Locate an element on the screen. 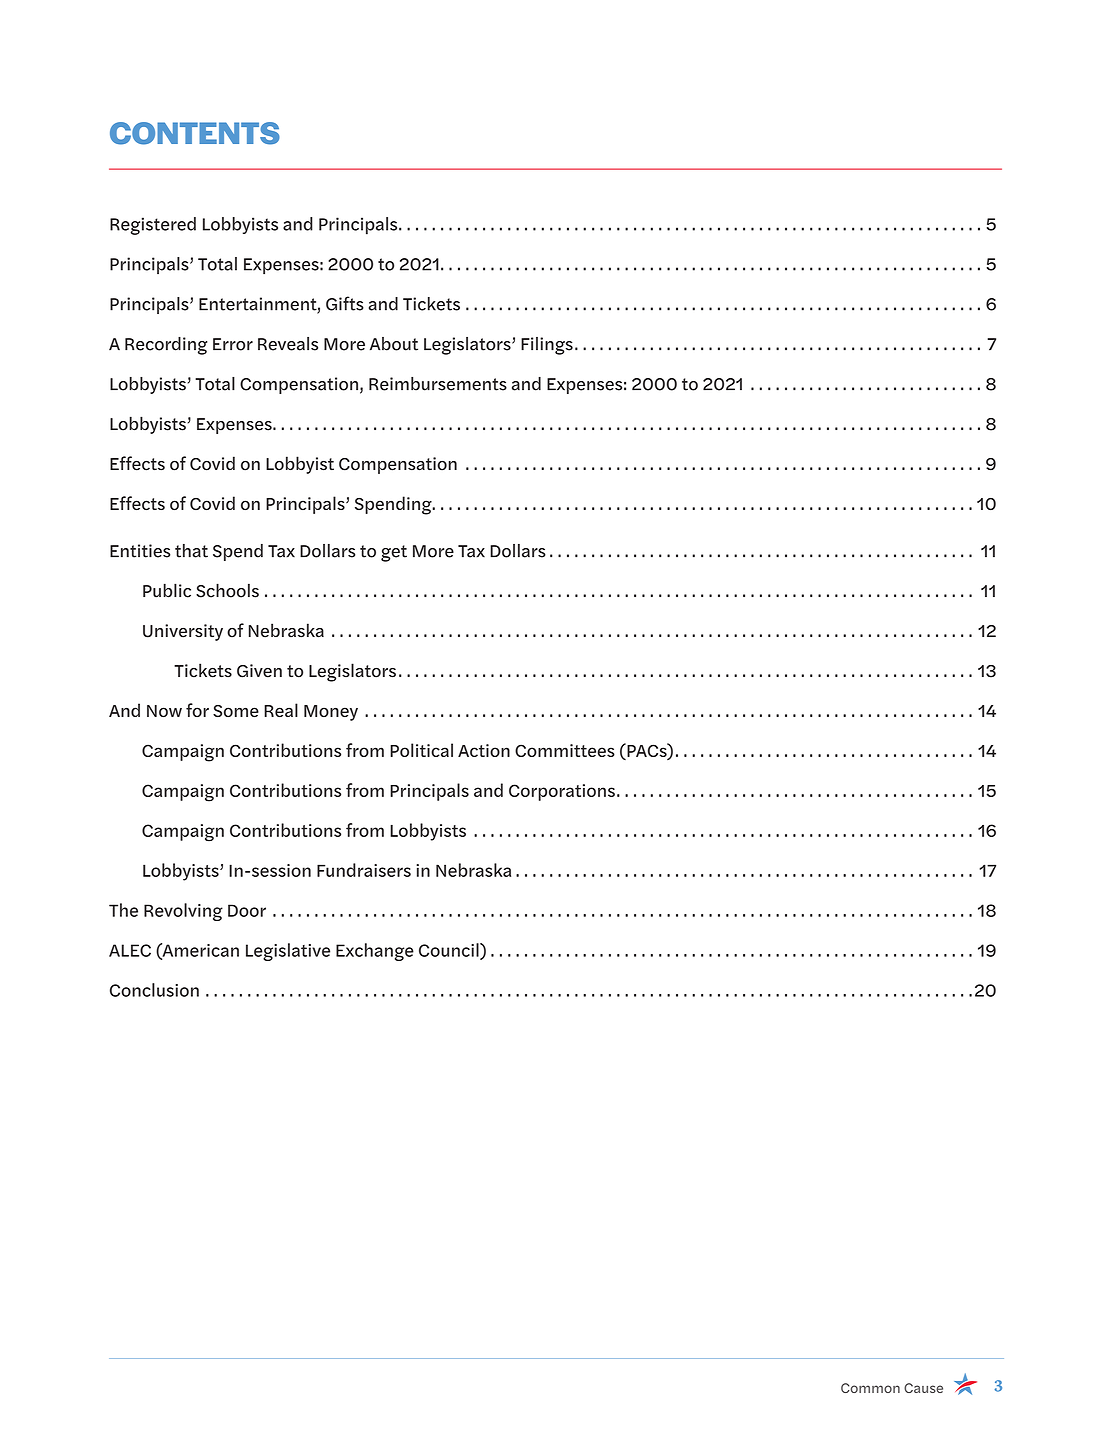  Gifts is located at coordinates (345, 303).
